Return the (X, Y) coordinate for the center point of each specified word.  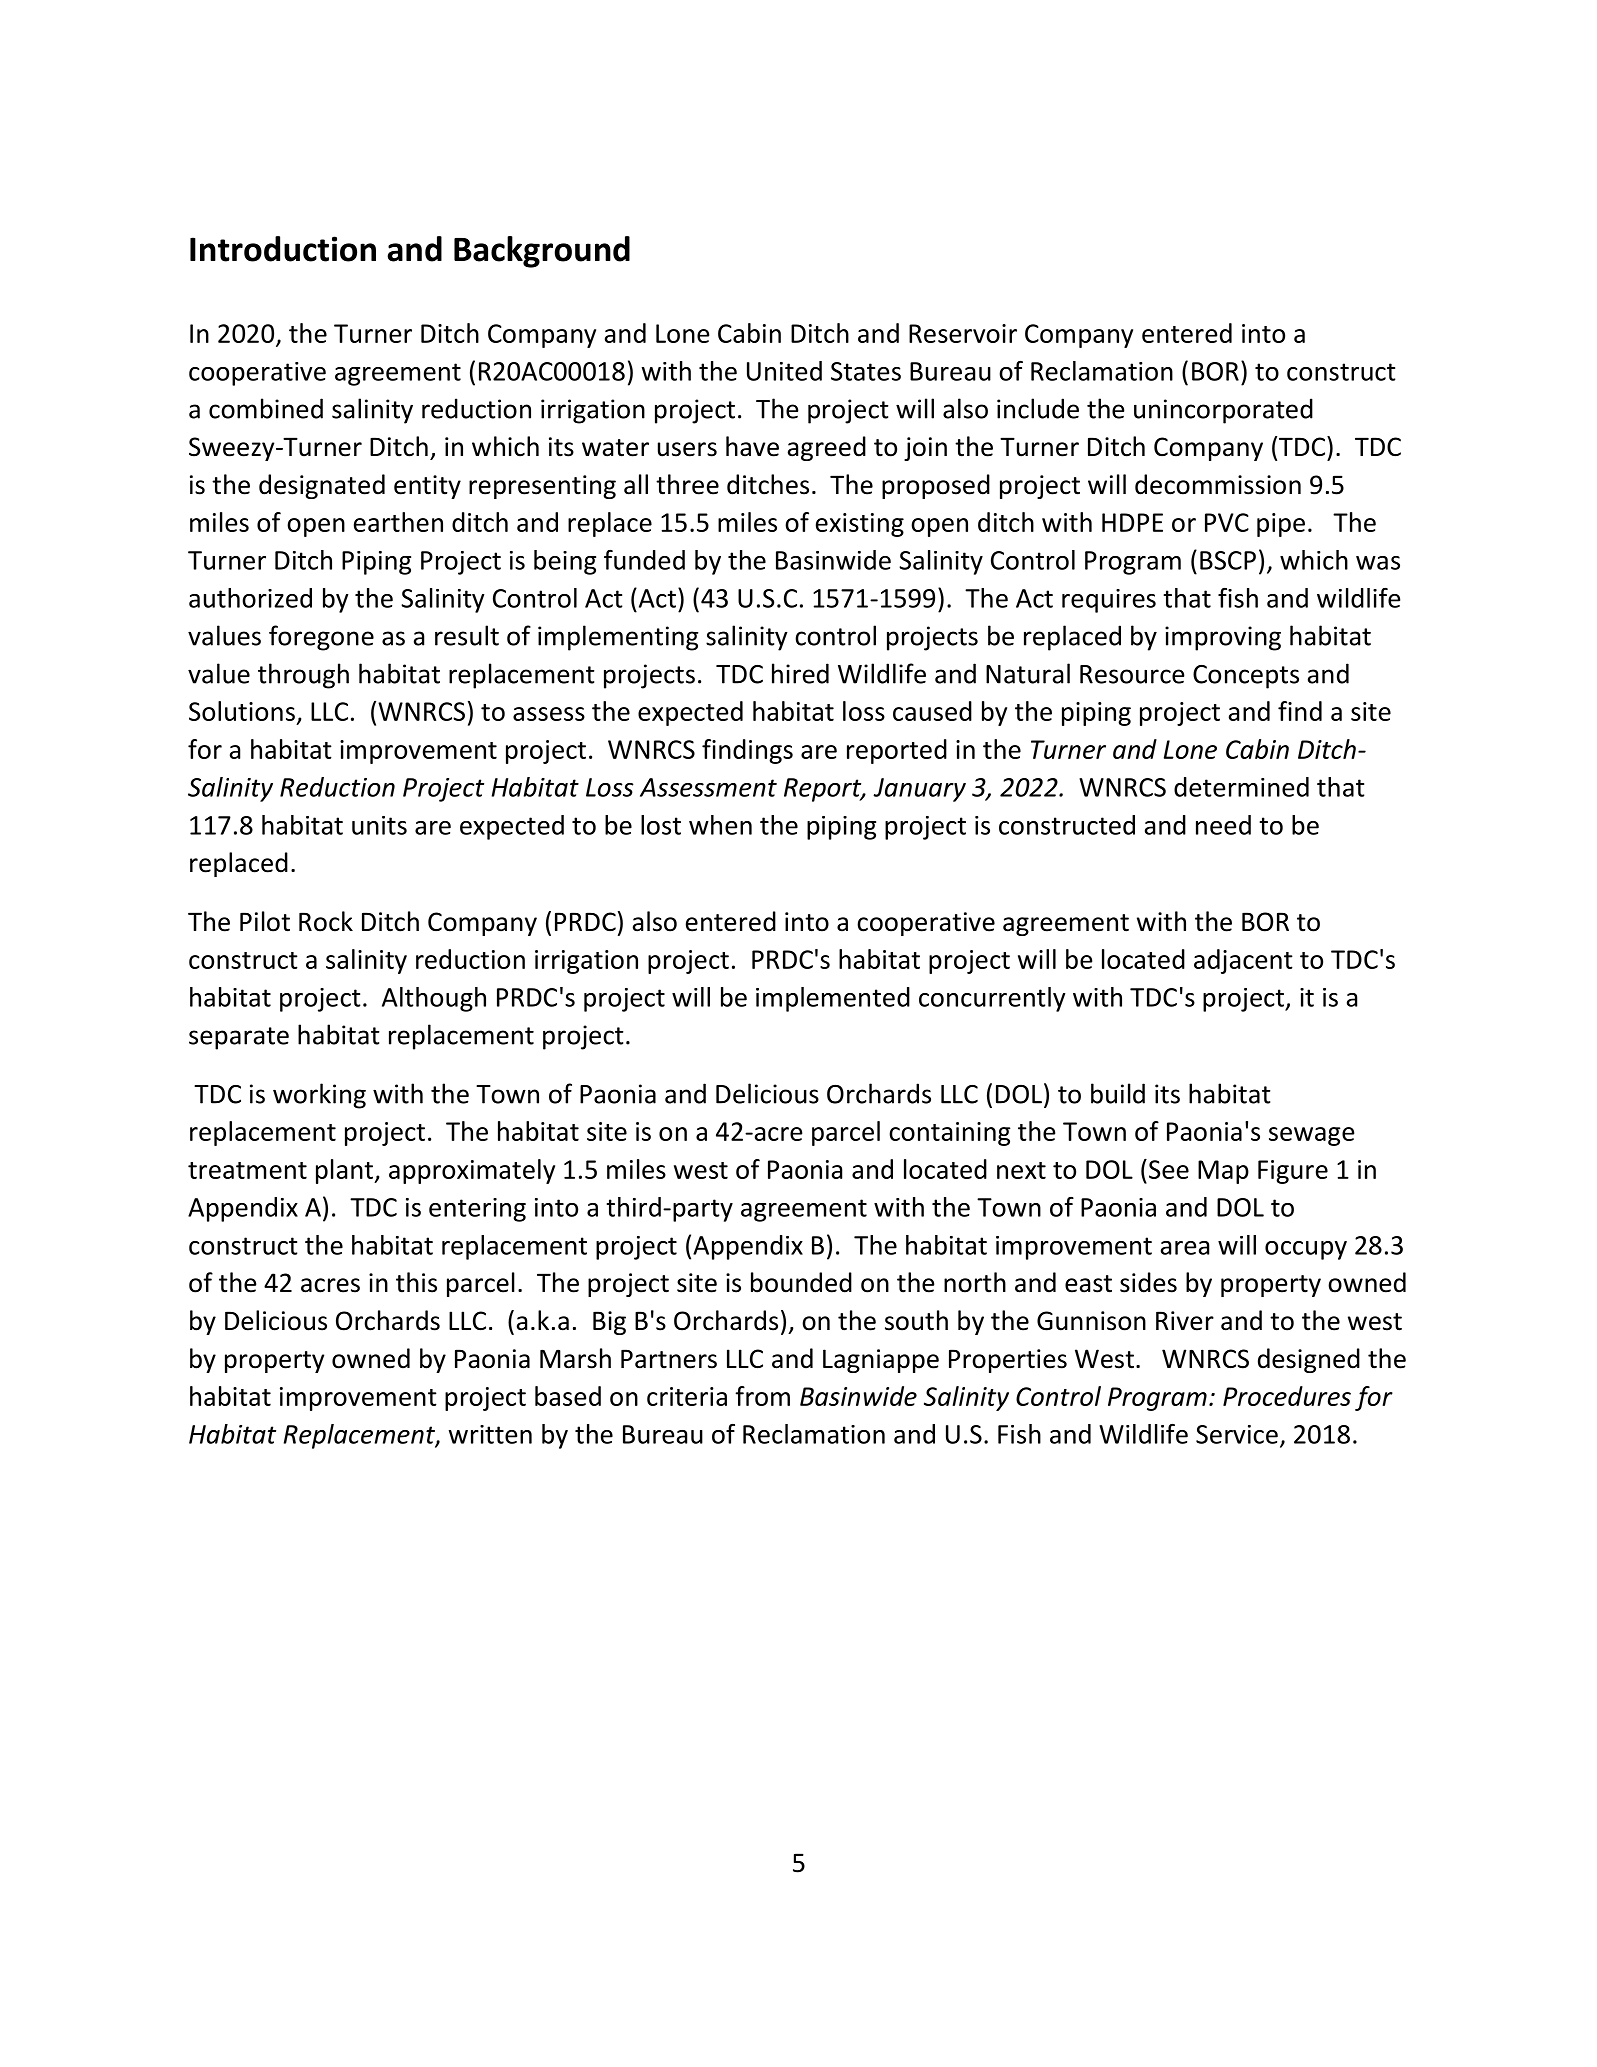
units (379, 825)
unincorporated (1223, 411)
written (490, 1434)
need (1223, 825)
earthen (398, 522)
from (762, 1396)
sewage (1311, 1136)
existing (860, 525)
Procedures (1287, 1396)
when (720, 825)
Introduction (283, 249)
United (784, 371)
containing (950, 1134)
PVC (1227, 522)
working (319, 1096)
